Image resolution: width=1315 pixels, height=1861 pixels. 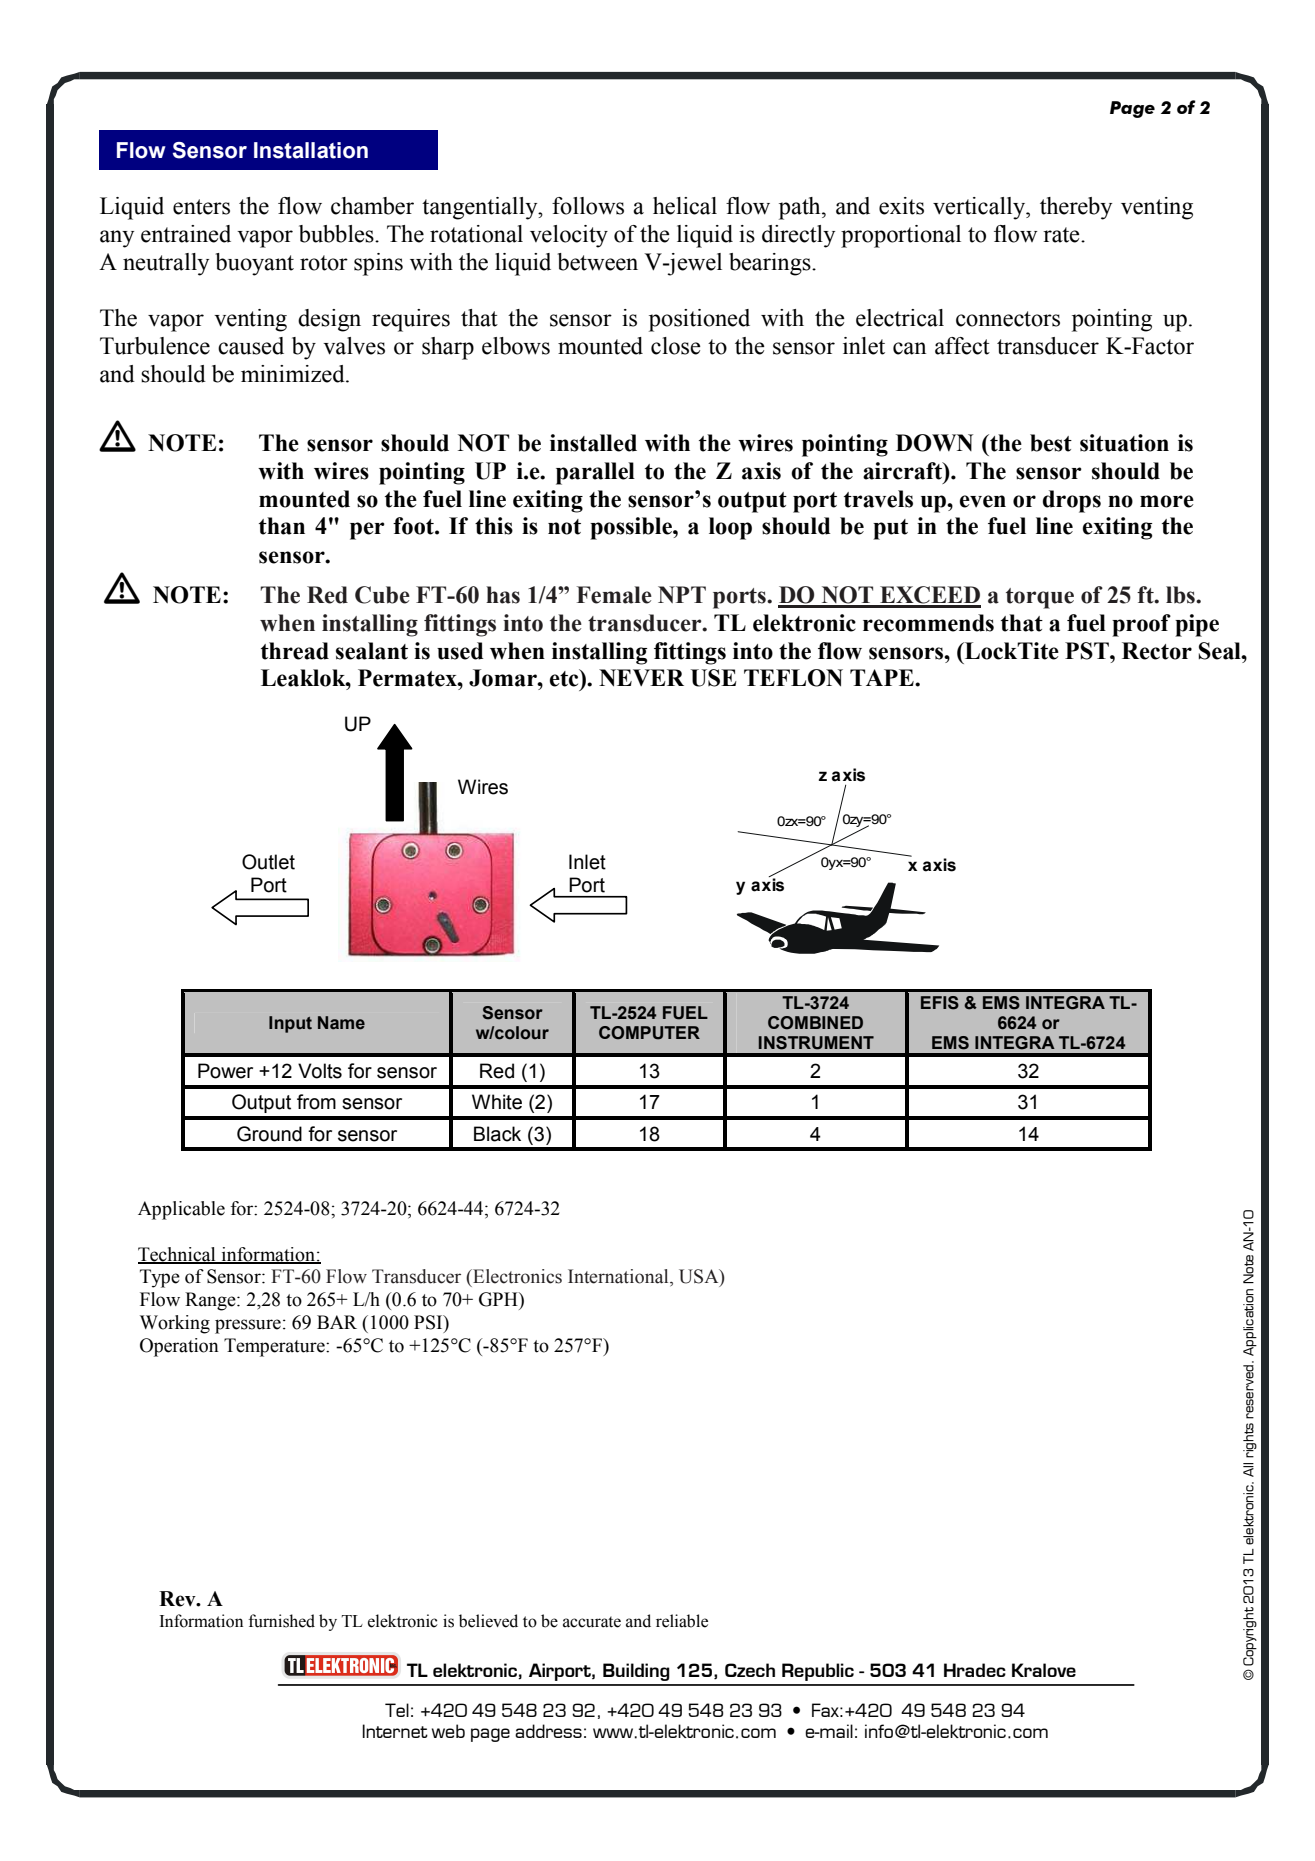 I want to click on INSTRUMENT, so click(x=816, y=1043).
